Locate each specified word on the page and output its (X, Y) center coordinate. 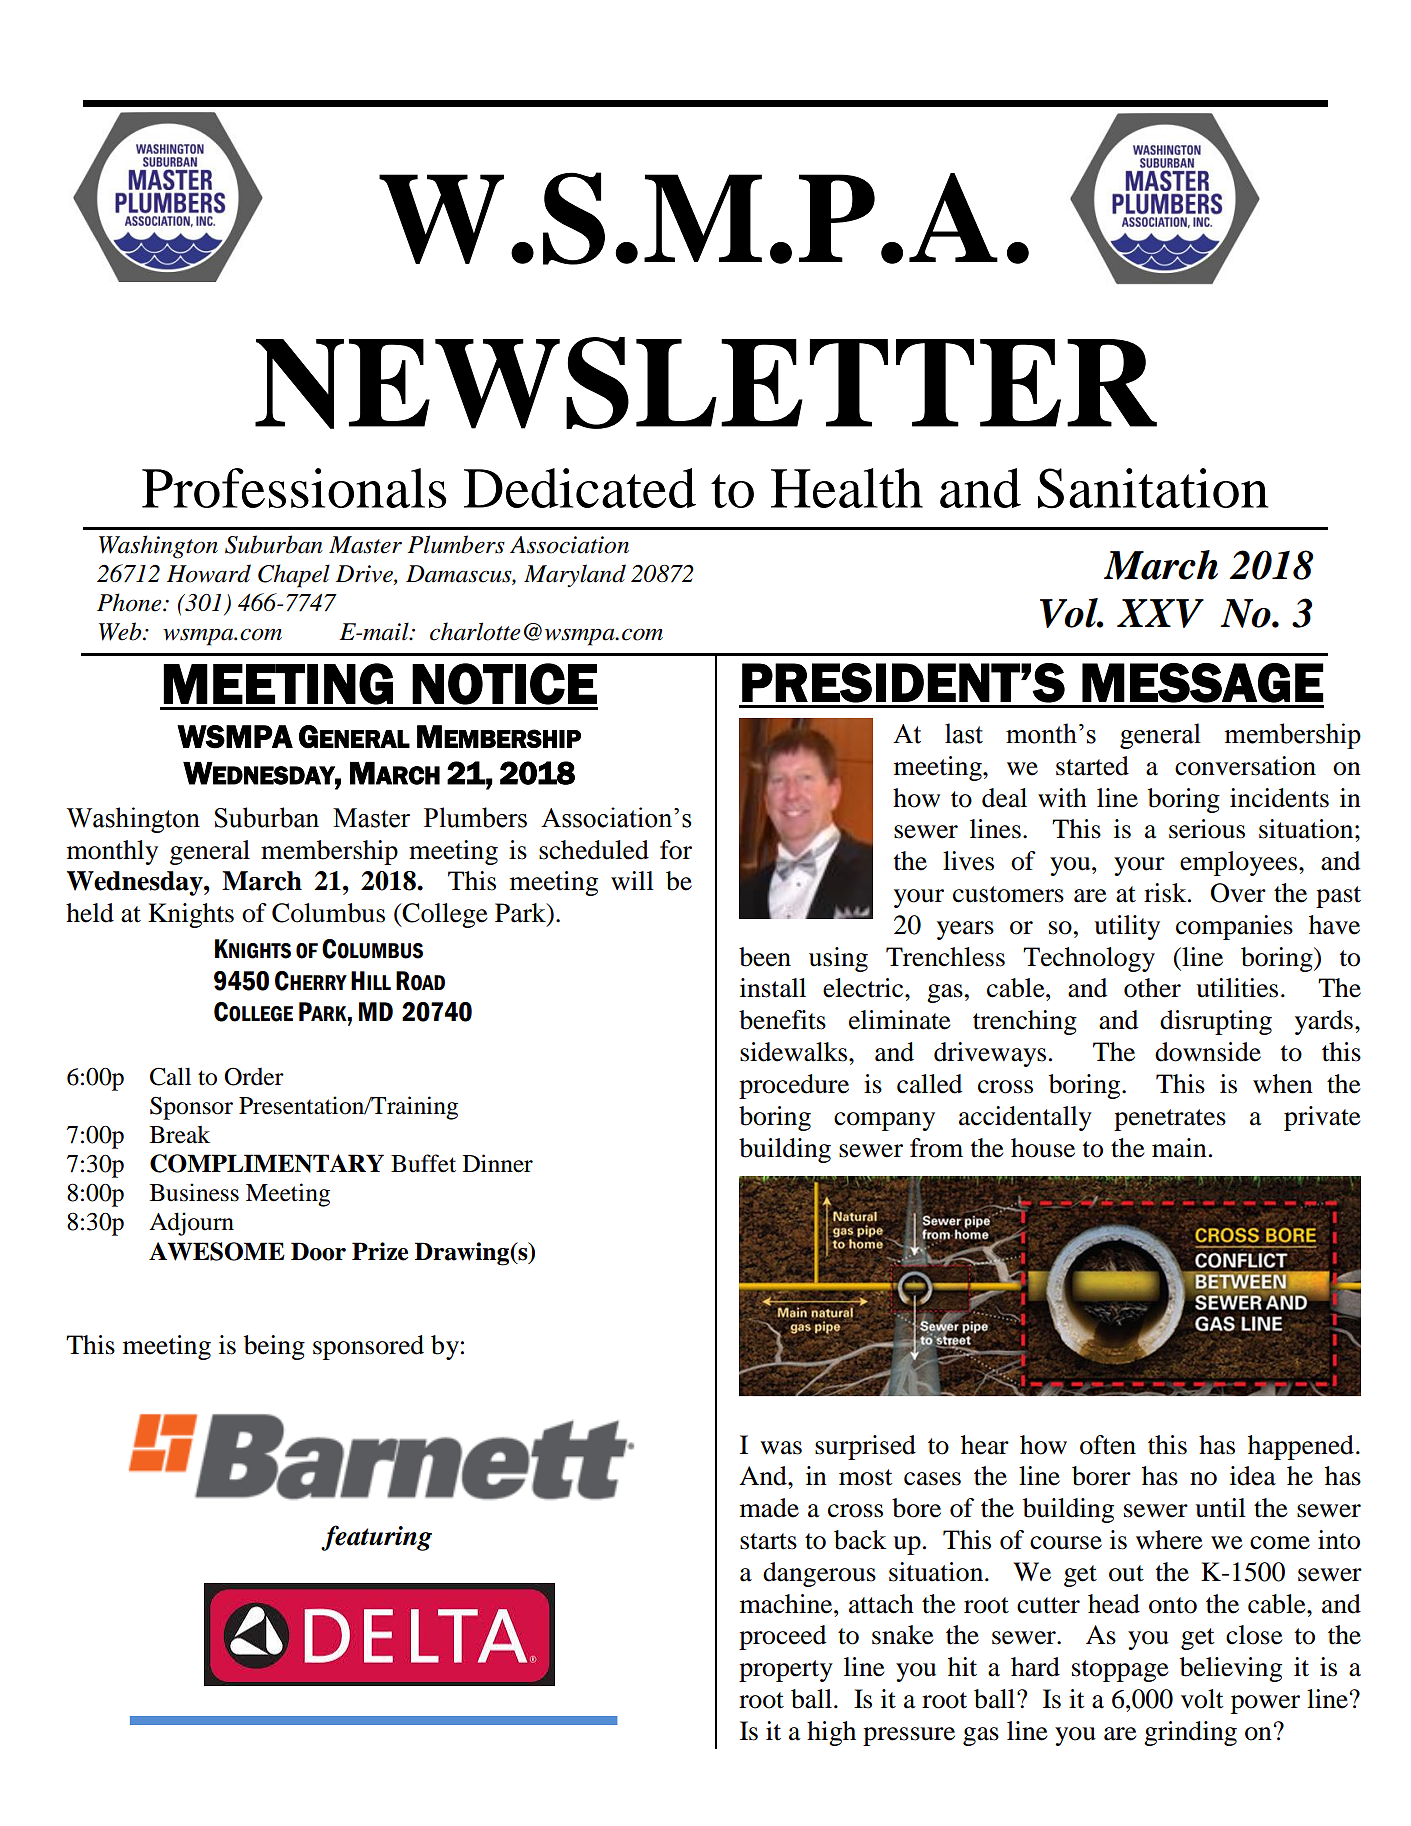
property (786, 1671)
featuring (376, 1538)
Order (254, 1077)
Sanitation (1153, 488)
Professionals (294, 488)
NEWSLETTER (706, 383)
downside (1208, 1052)
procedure (794, 1086)
